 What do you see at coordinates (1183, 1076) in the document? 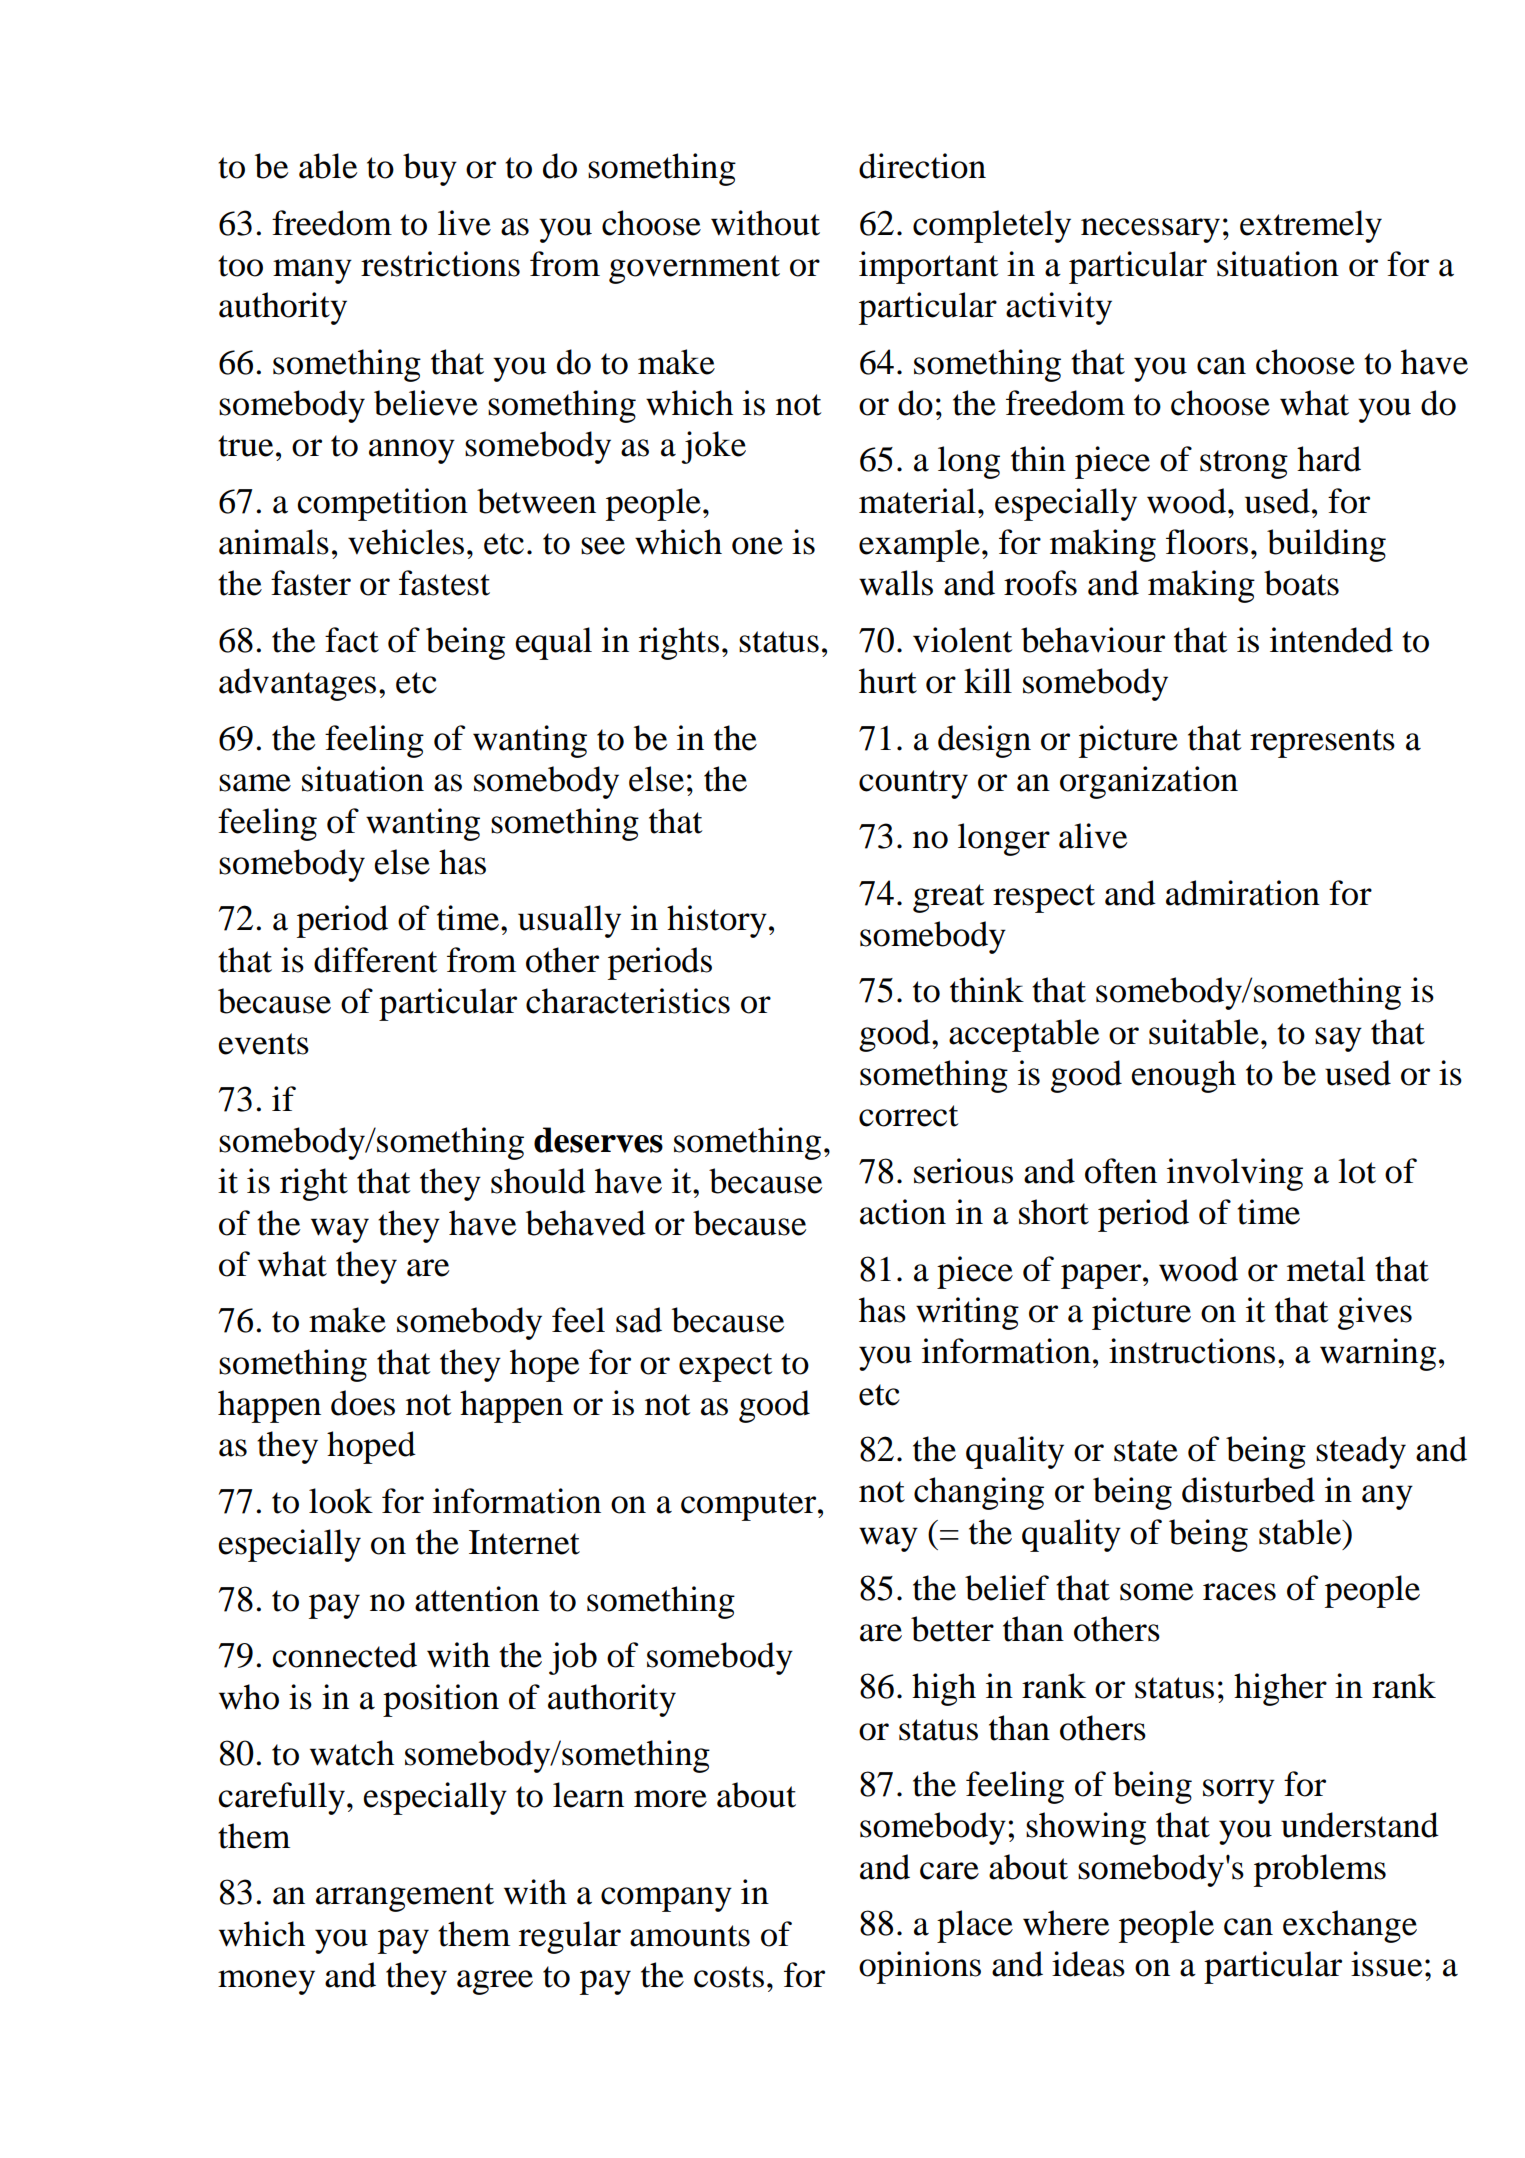
I see `enough` at bounding box center [1183, 1076].
